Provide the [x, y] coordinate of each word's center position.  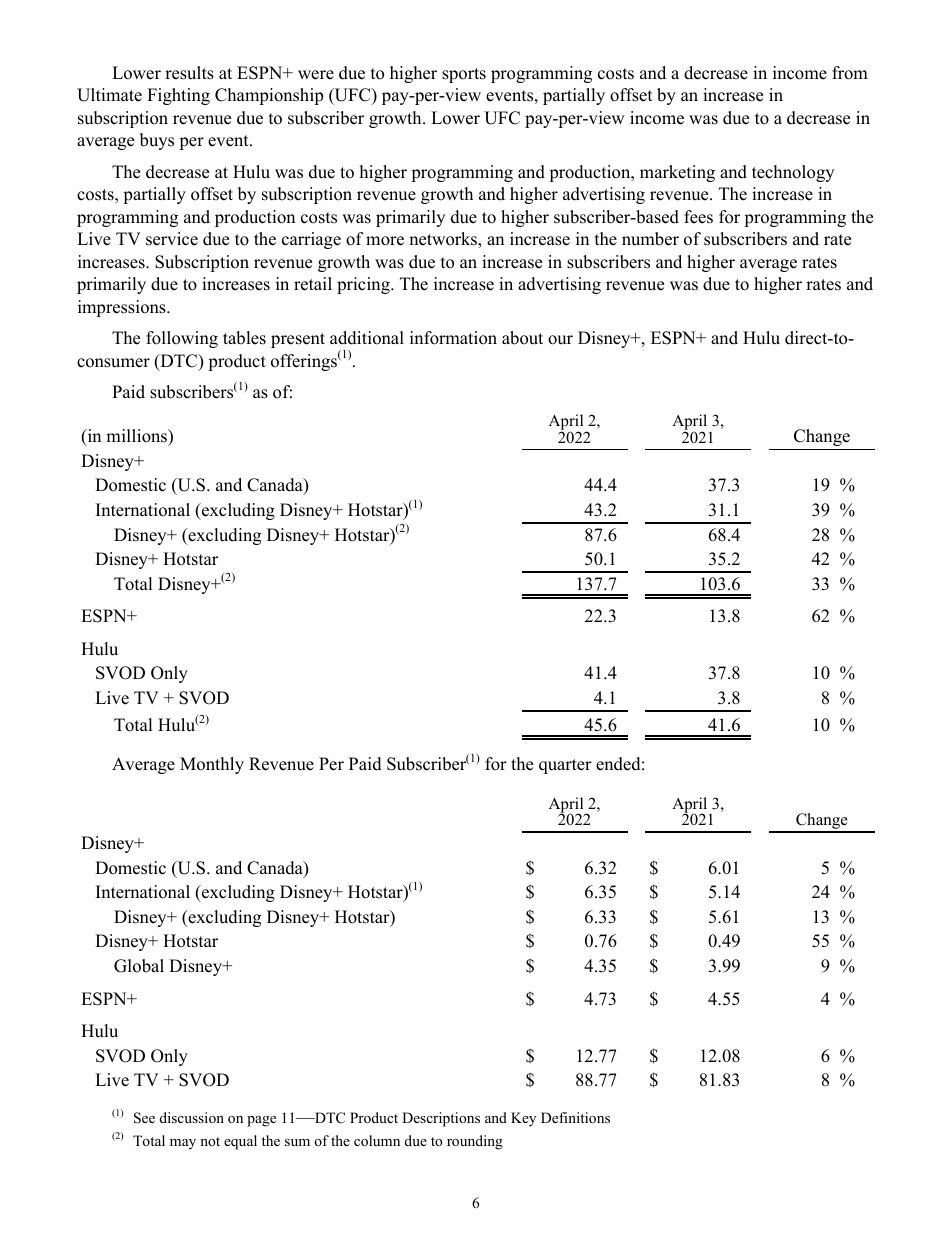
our [560, 340]
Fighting [178, 96]
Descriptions [441, 1119]
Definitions [575, 1118]
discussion [192, 1117]
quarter [565, 766]
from [850, 73]
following [182, 339]
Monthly [212, 765]
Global [139, 966]
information [453, 338]
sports [464, 75]
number [650, 239]
